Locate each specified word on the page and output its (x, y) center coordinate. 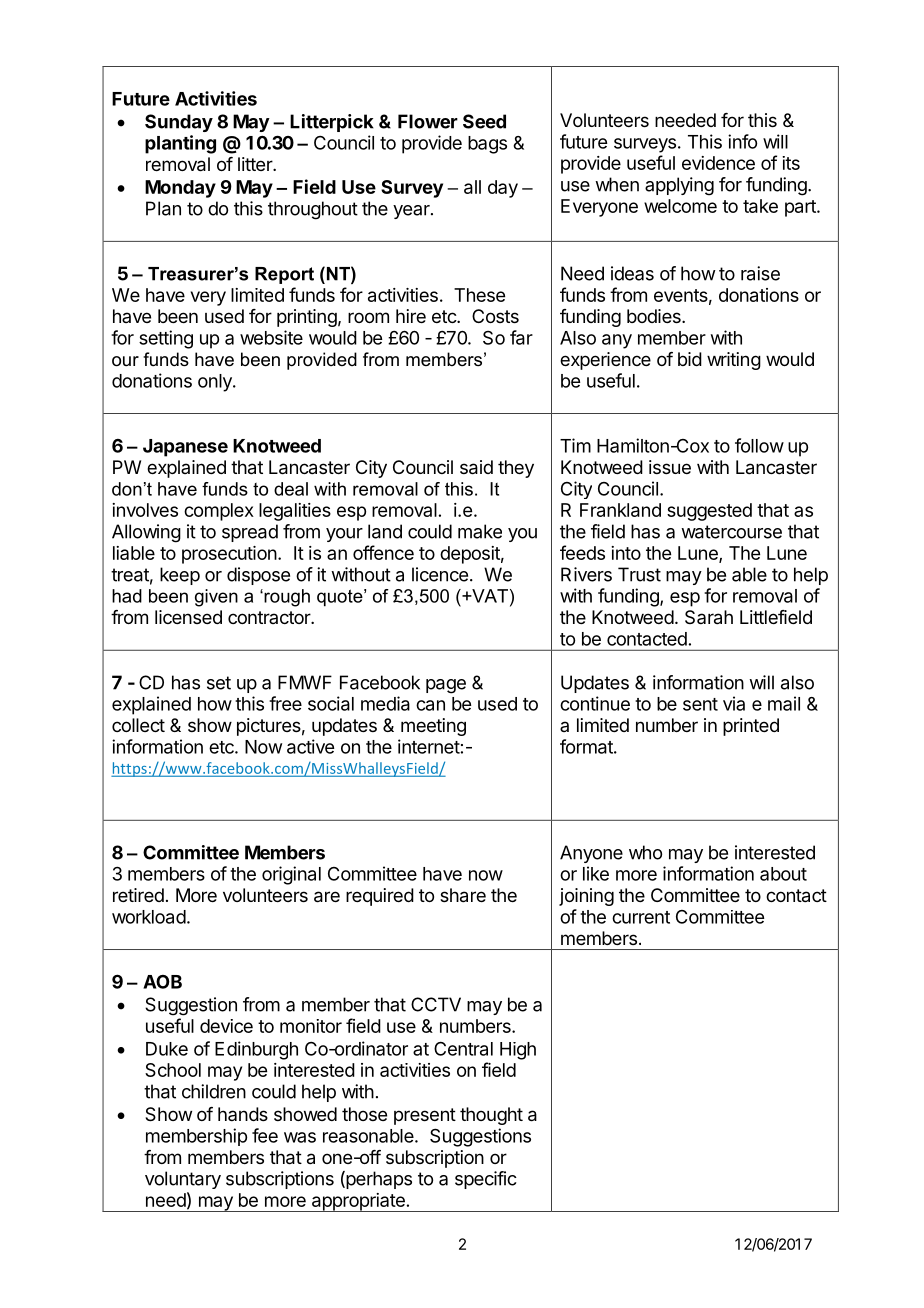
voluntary (183, 1180)
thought (491, 1116)
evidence (718, 163)
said (476, 467)
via (734, 703)
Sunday (179, 123)
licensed (188, 617)
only (216, 383)
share (463, 895)
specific (486, 1180)
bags (487, 145)
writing (734, 361)
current (641, 917)
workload (149, 917)
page (446, 686)
